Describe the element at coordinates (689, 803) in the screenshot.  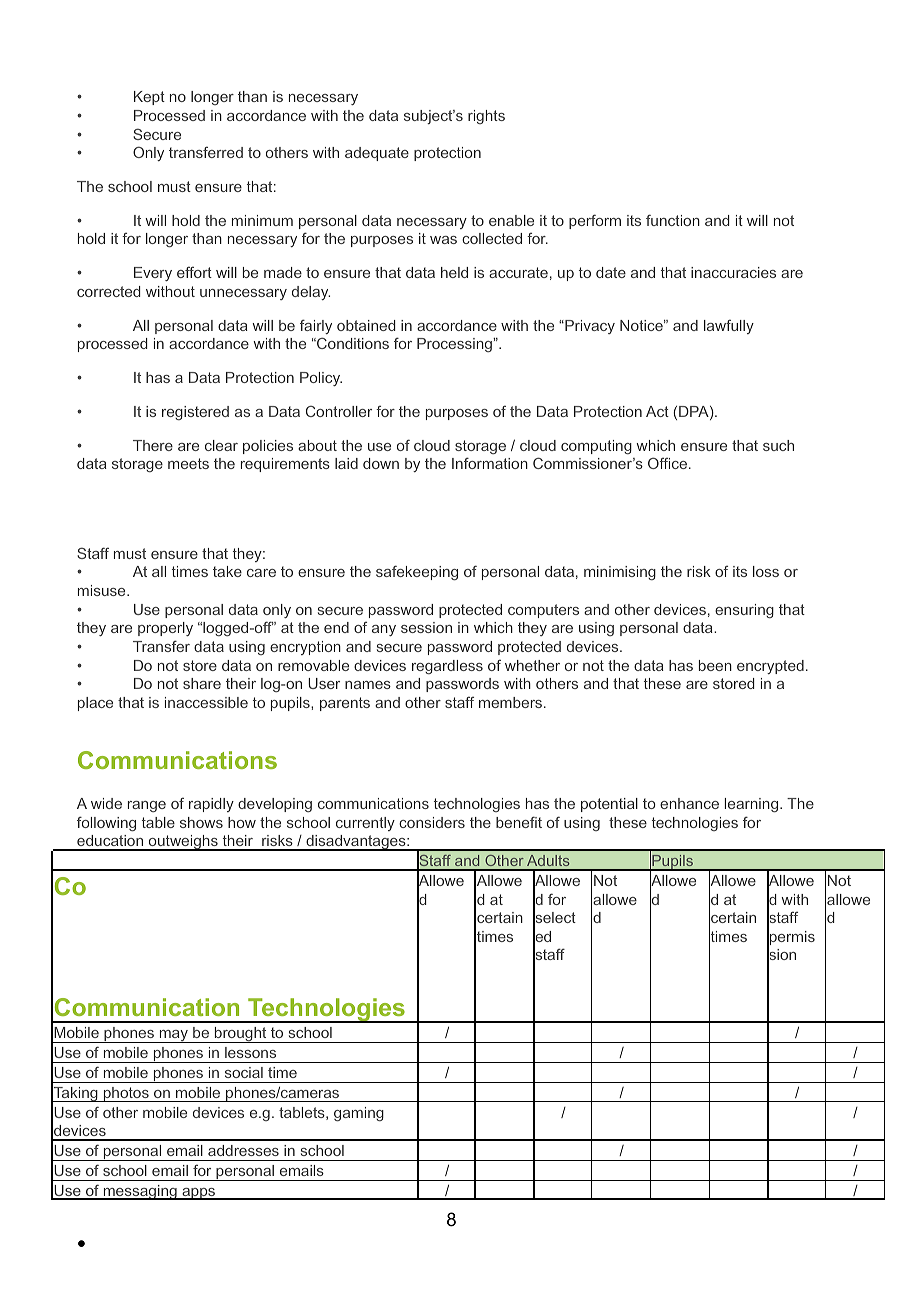
I see `enhance` at that location.
